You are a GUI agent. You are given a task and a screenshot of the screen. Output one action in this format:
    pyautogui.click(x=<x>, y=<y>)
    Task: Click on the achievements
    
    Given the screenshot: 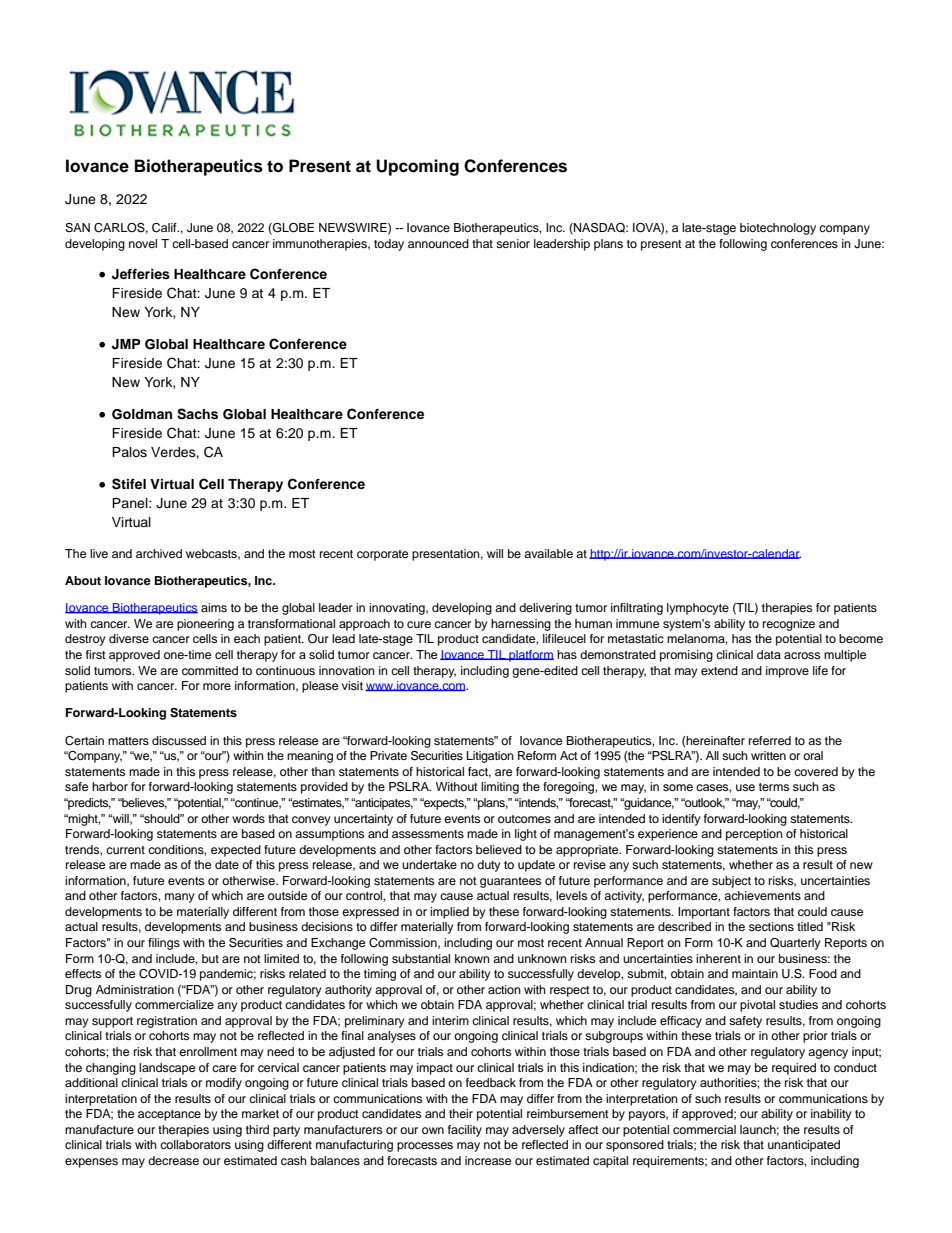 What is the action you would take?
    pyautogui.click(x=762, y=895)
